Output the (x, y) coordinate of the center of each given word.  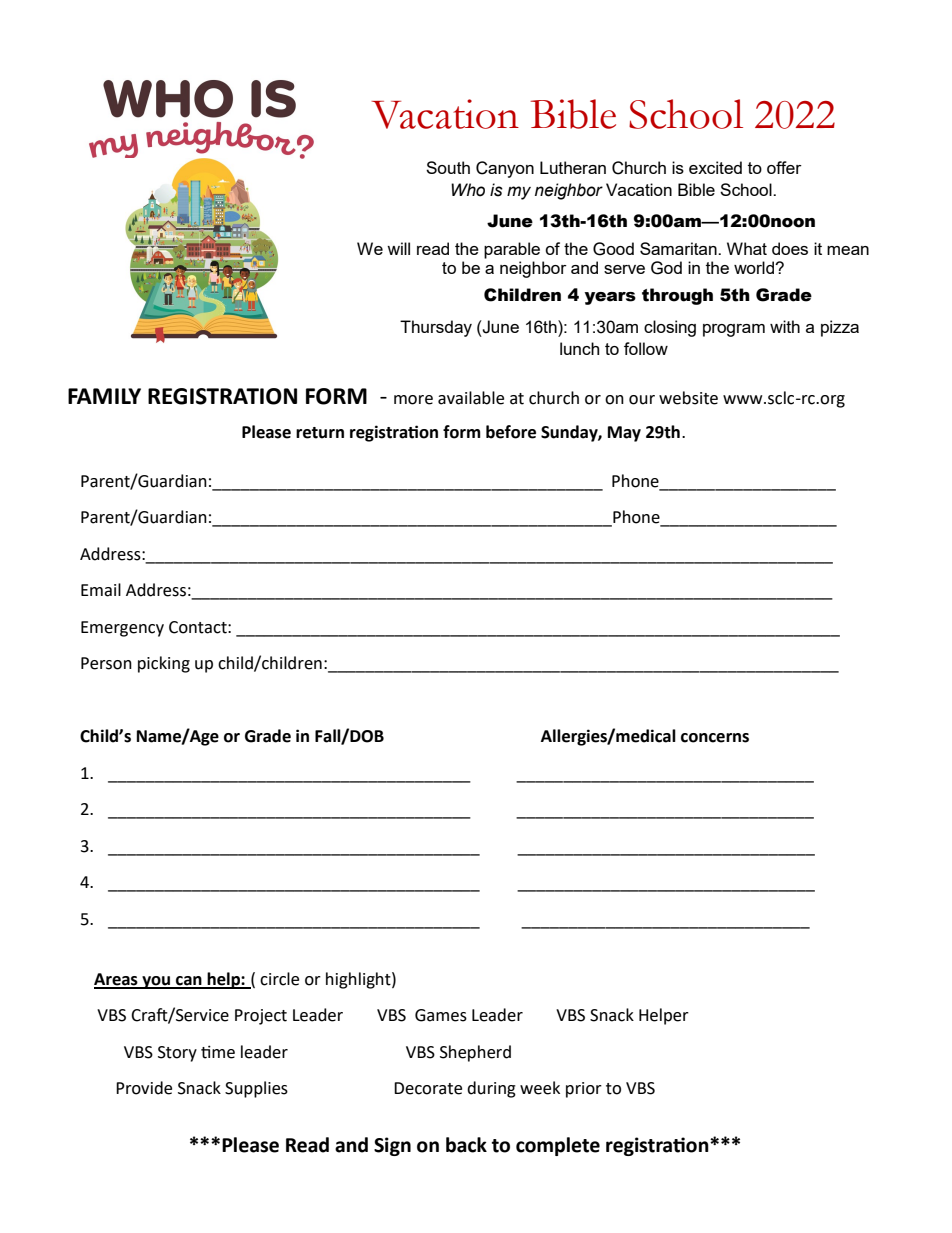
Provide (144, 1088)
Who (468, 190)
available (471, 398)
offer (784, 167)
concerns (715, 738)
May (624, 434)
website (688, 398)
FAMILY (104, 396)
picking (164, 664)
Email (101, 590)
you (156, 982)
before (511, 432)
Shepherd (475, 1053)
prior (584, 1090)
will (398, 248)
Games (441, 1015)
